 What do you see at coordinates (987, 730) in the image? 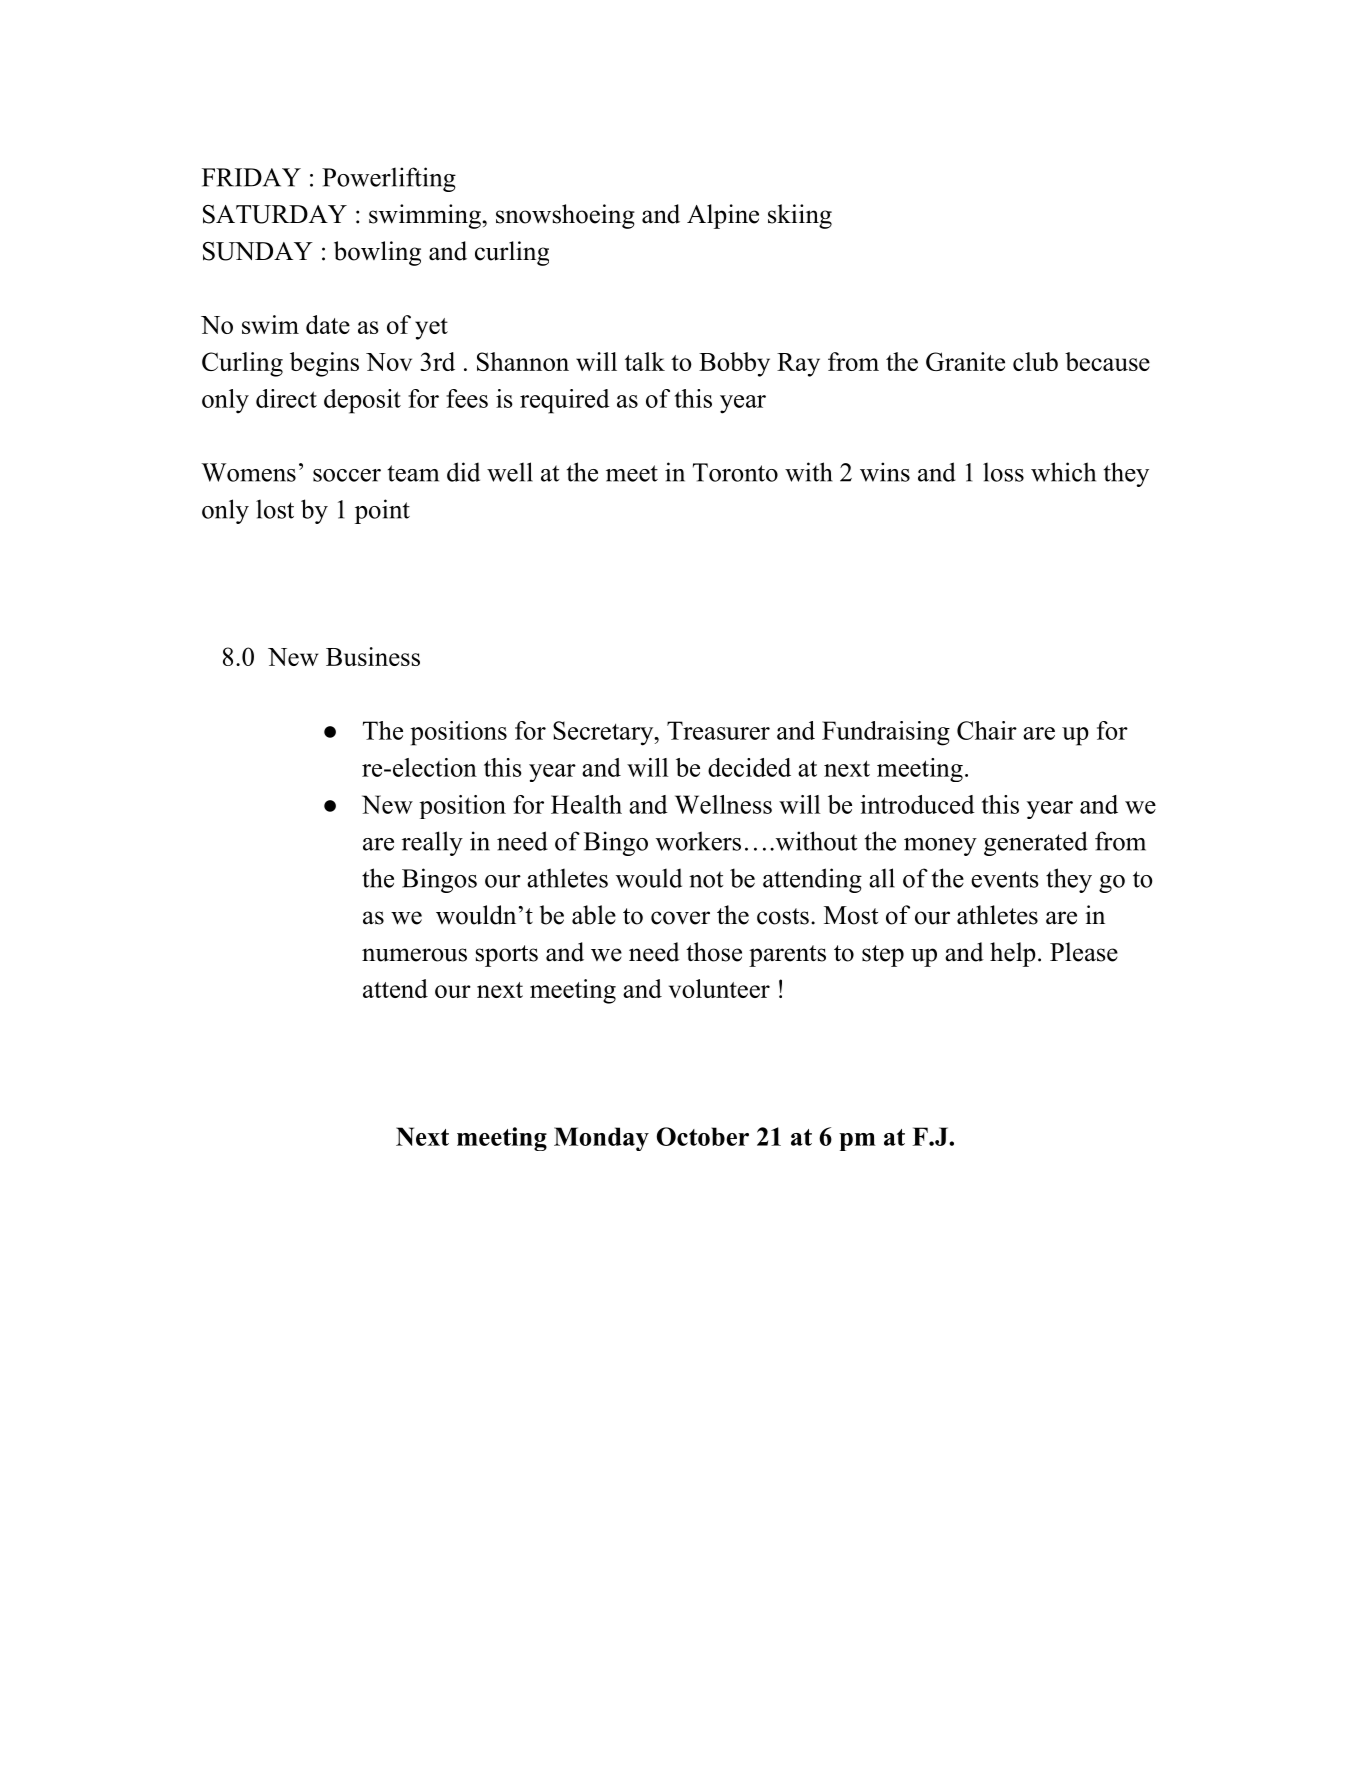
I see `Chair` at bounding box center [987, 730].
